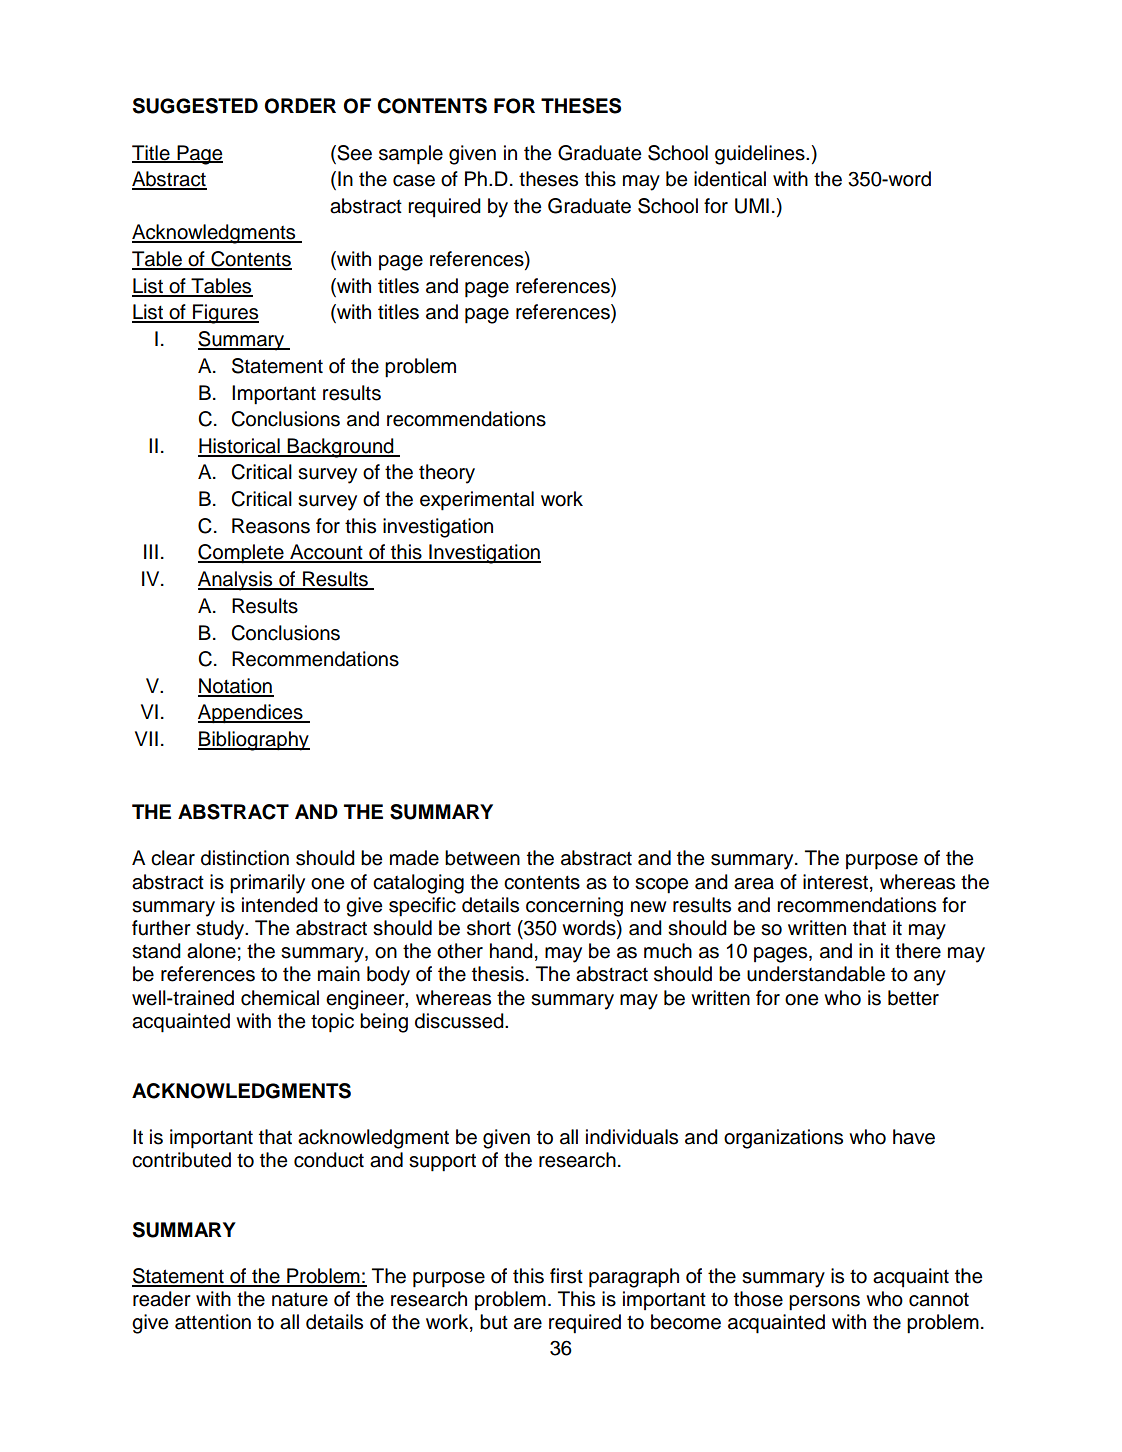  I want to click on sample, so click(411, 155).
